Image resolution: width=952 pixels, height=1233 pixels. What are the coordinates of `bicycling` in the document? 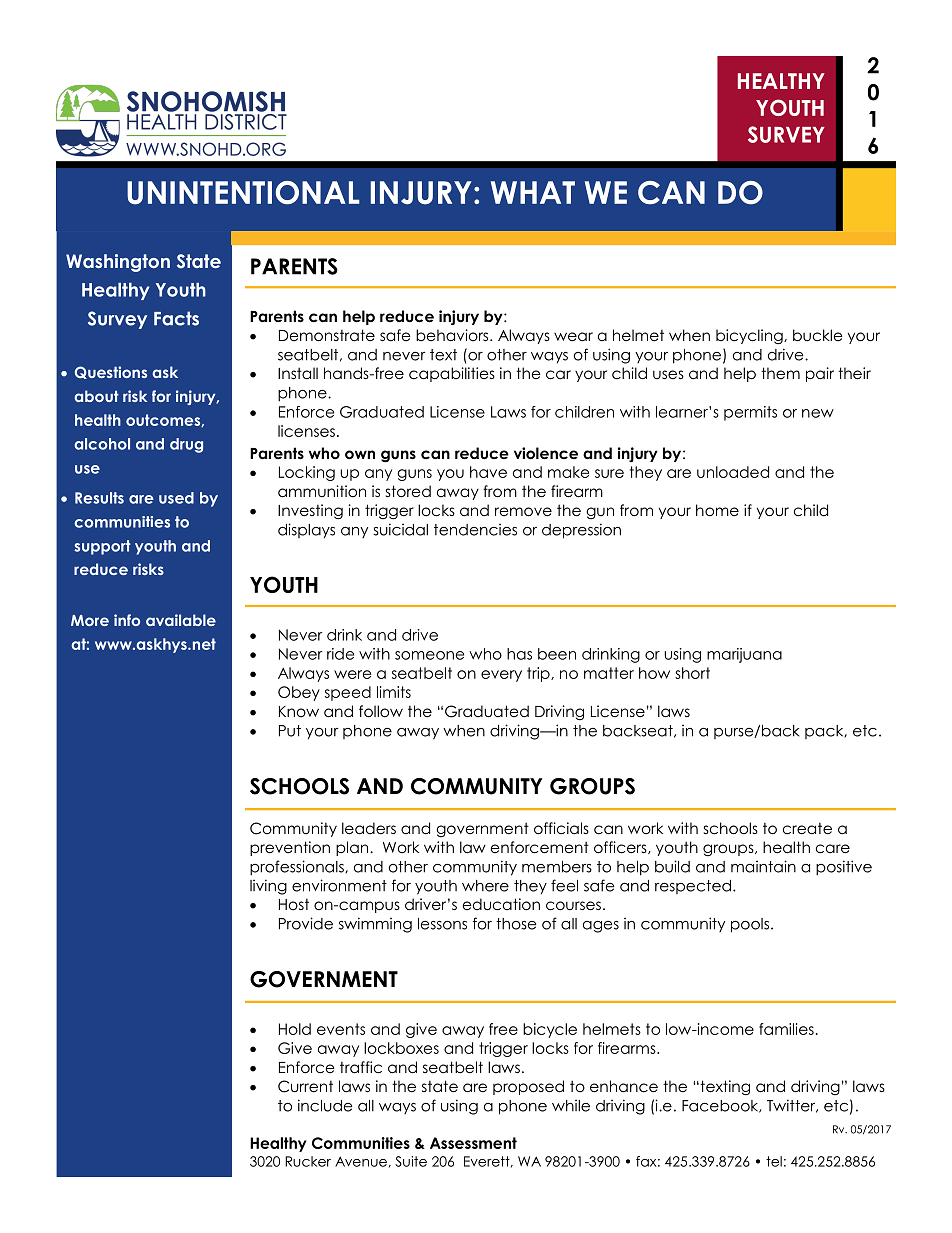 It's located at (750, 337).
